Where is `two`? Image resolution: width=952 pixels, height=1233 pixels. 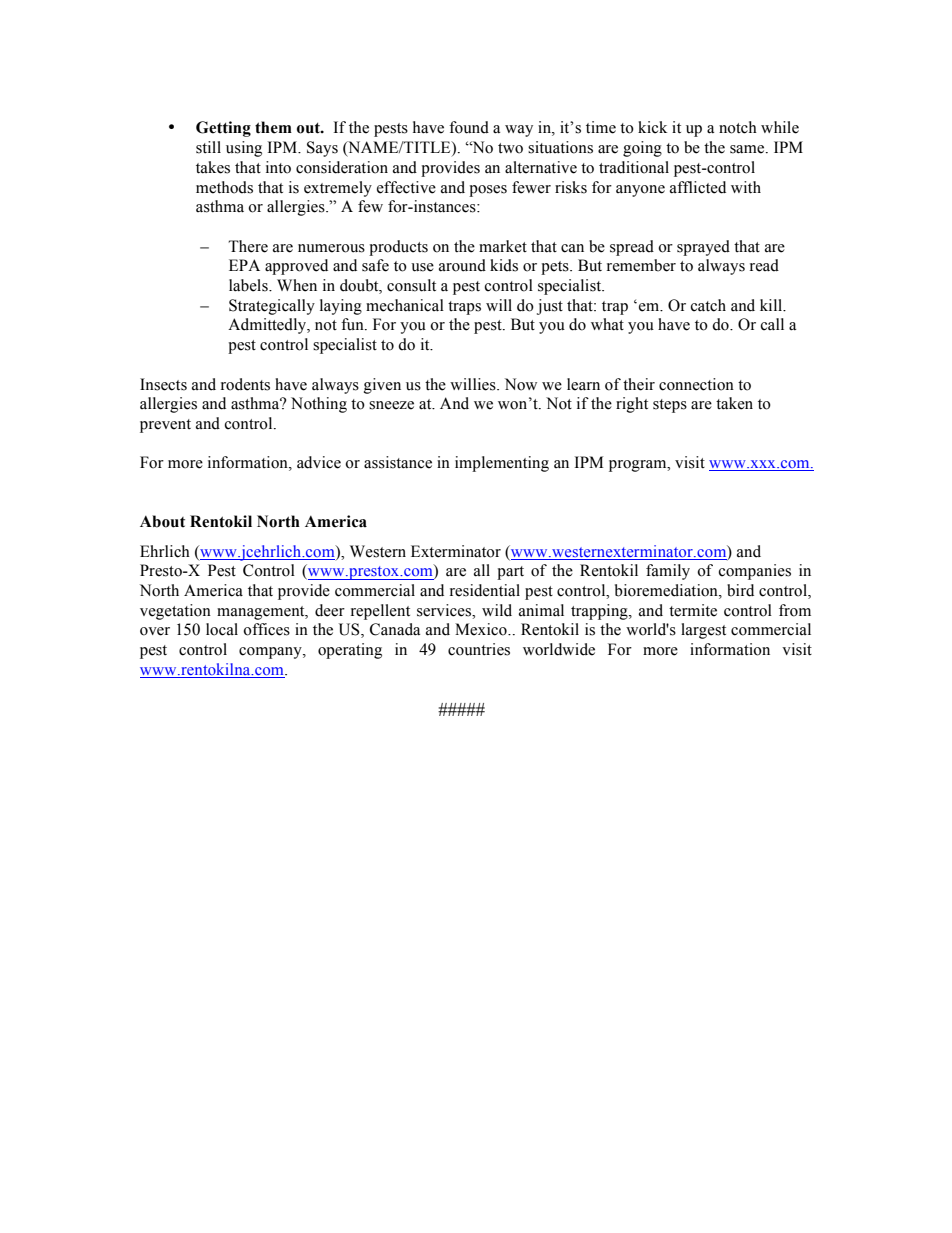 two is located at coordinates (510, 148).
